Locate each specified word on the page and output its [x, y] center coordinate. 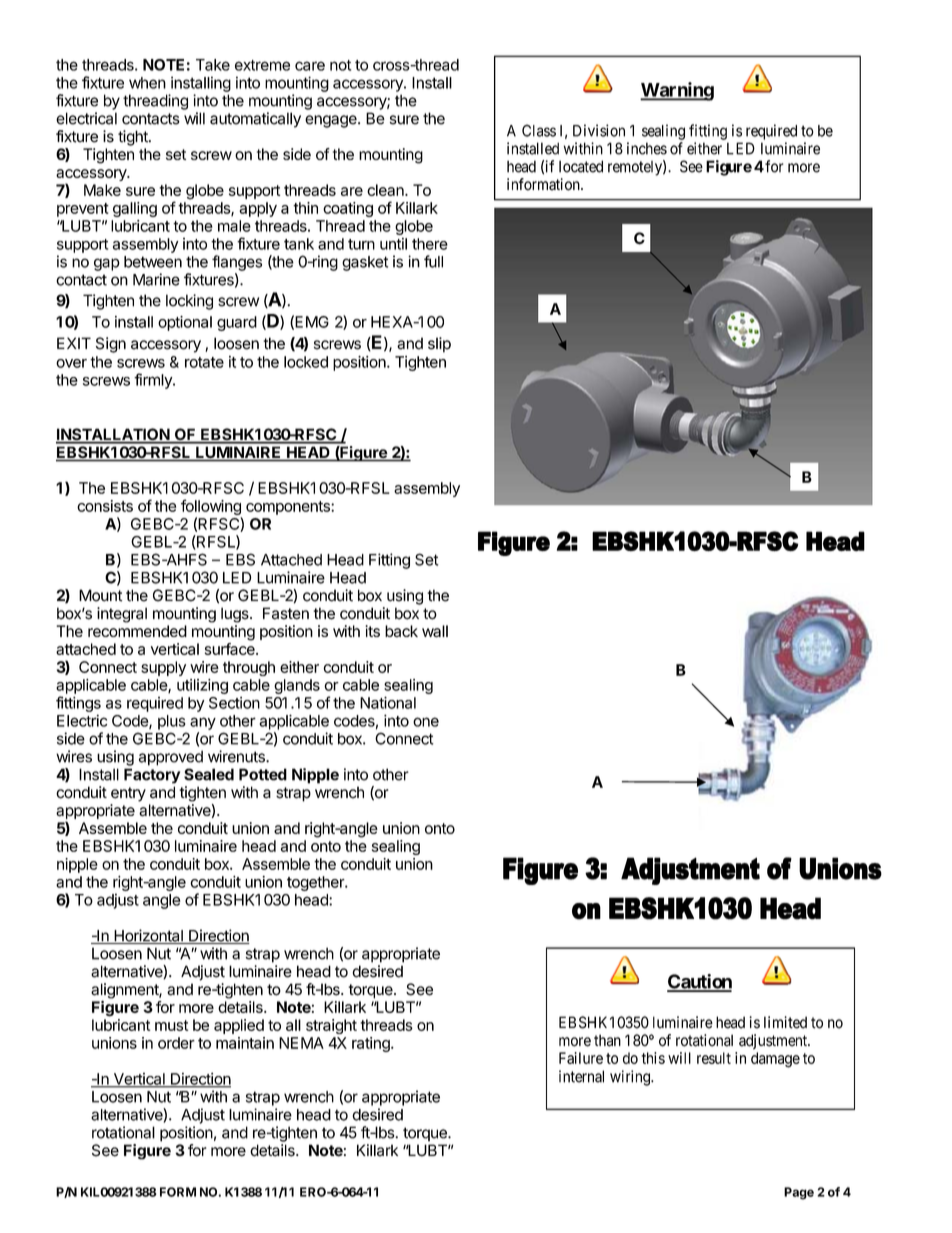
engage [332, 121]
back [401, 631]
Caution [699, 982]
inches [647, 148]
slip [439, 345]
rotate [204, 362]
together [316, 883]
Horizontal [148, 936]
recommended [137, 631]
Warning [677, 91]
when [147, 83]
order [176, 1043]
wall [435, 631]
